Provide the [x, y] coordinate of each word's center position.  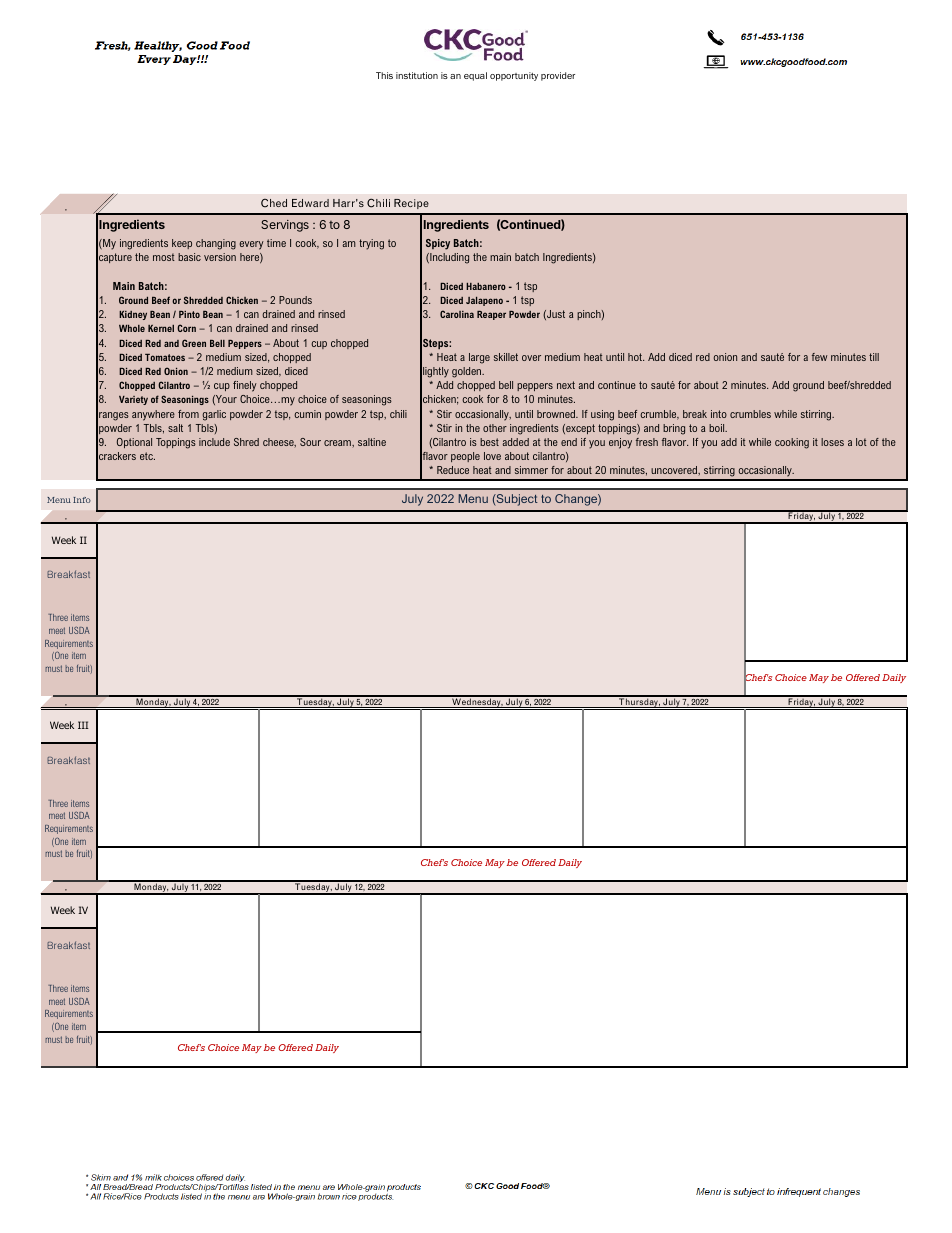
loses [832, 442]
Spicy [438, 244]
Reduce [453, 470]
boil [718, 428]
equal [475, 76]
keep [182, 244]
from [188, 414]
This [384, 75]
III [83, 725]
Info [82, 500]
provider [558, 76]
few [819, 357]
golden [468, 372]
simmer [531, 470]
